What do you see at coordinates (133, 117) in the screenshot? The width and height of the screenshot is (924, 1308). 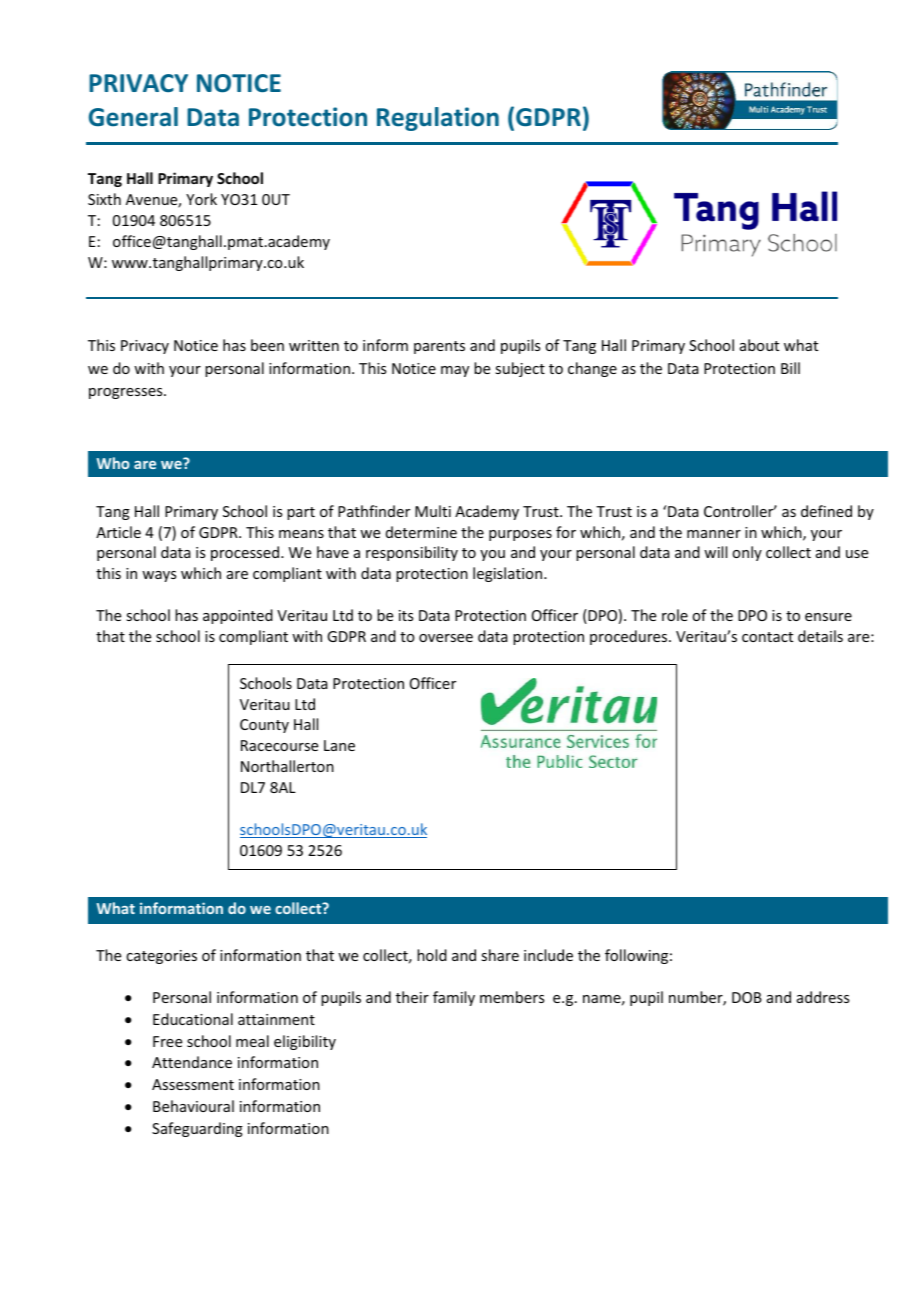 I see `General` at bounding box center [133, 117].
